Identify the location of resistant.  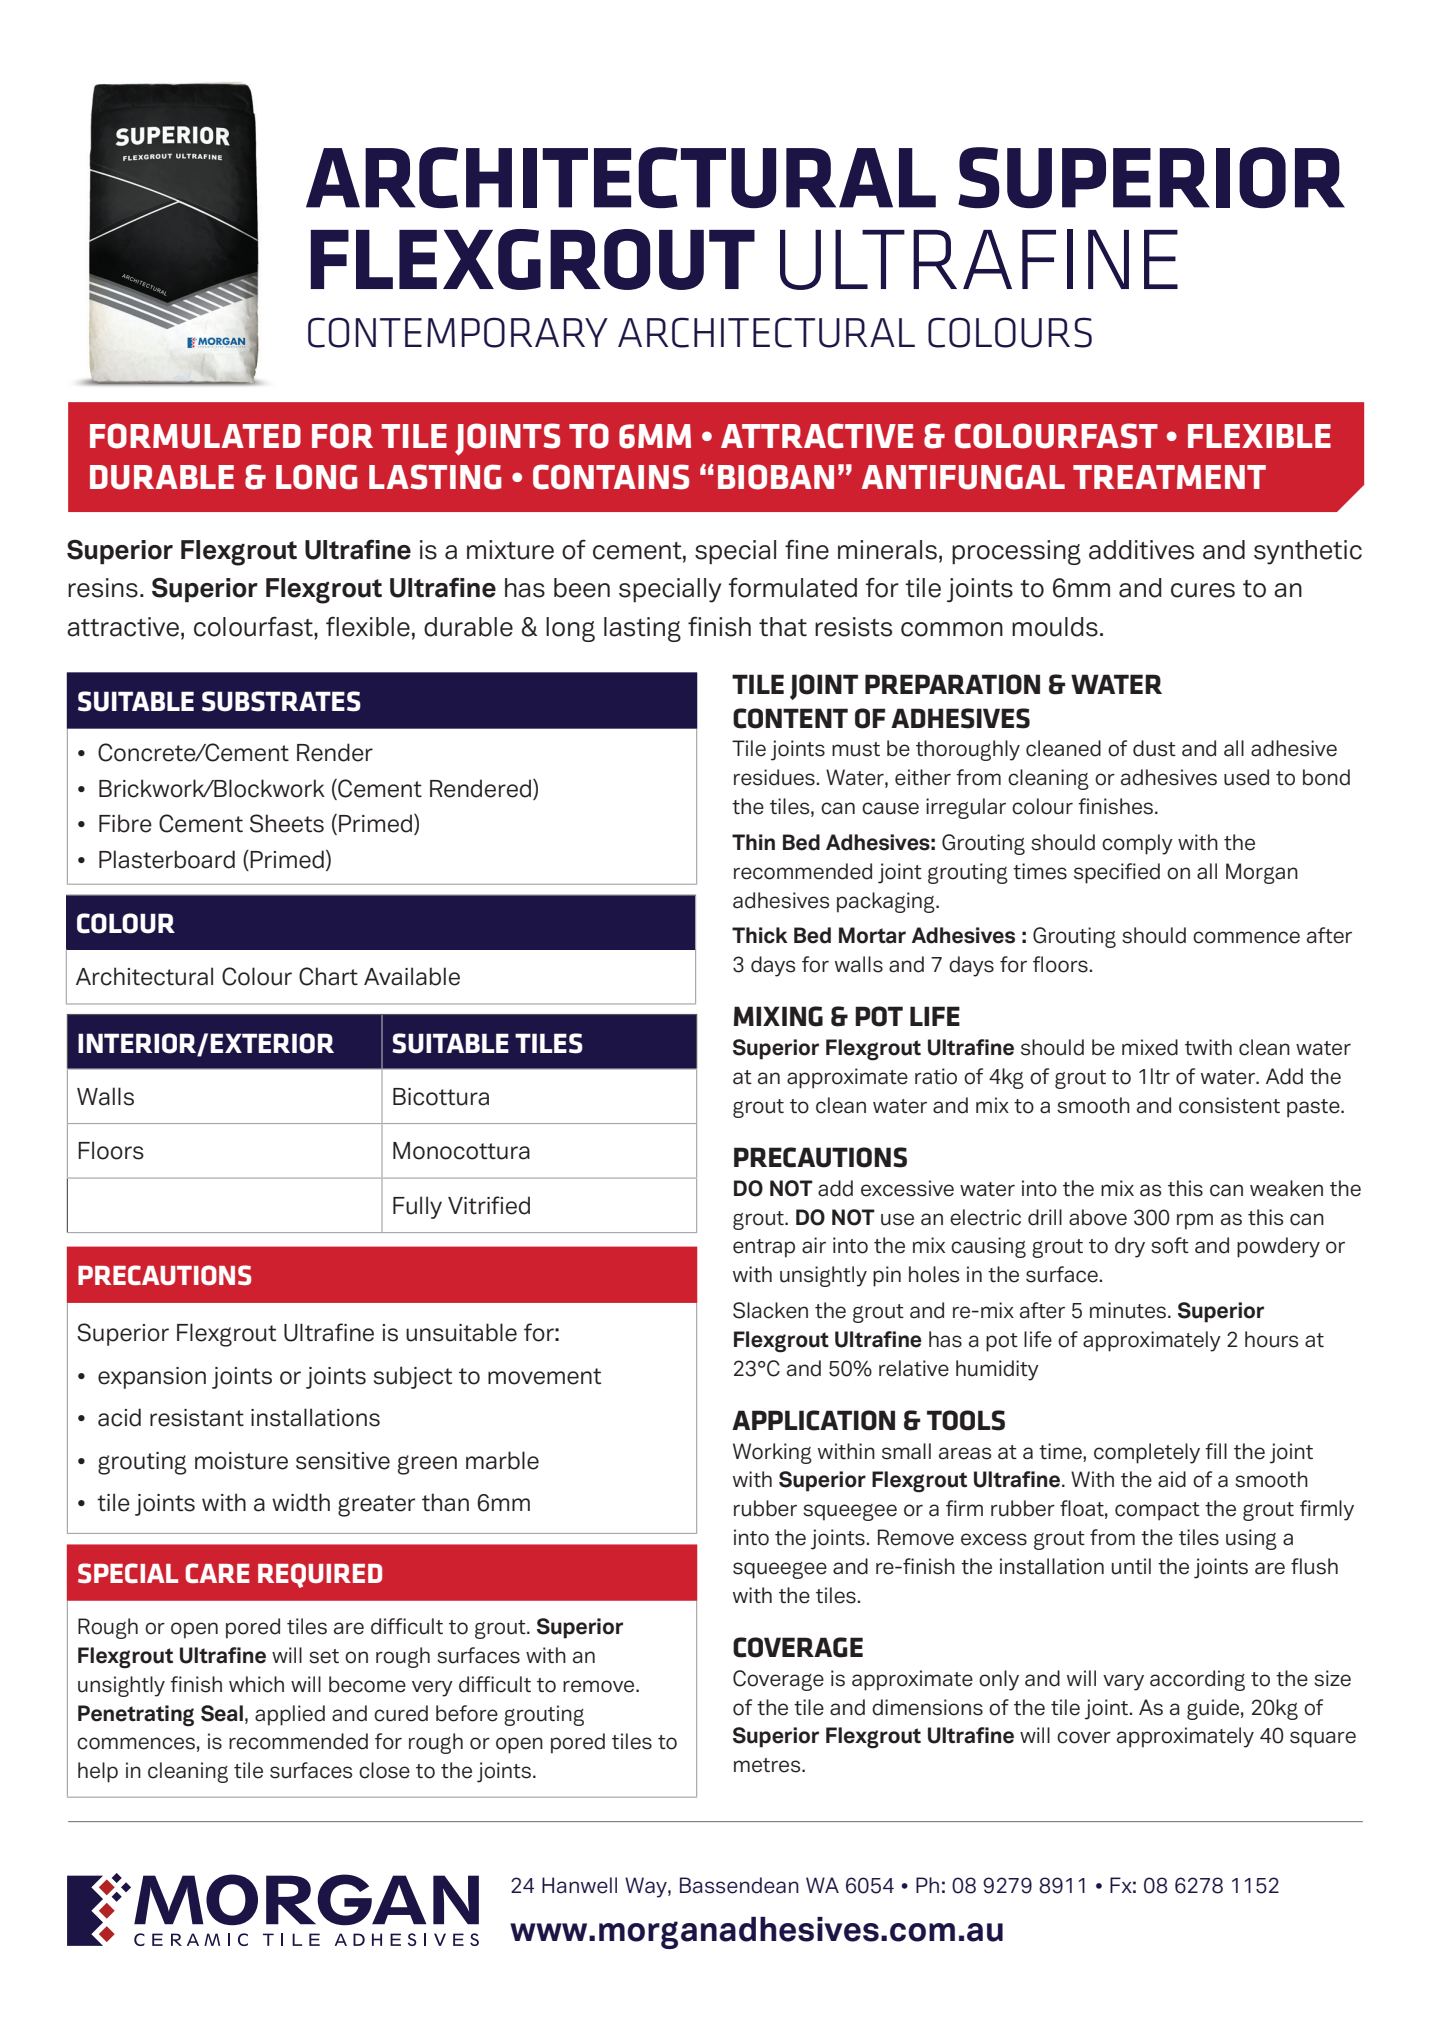
(197, 1418).
